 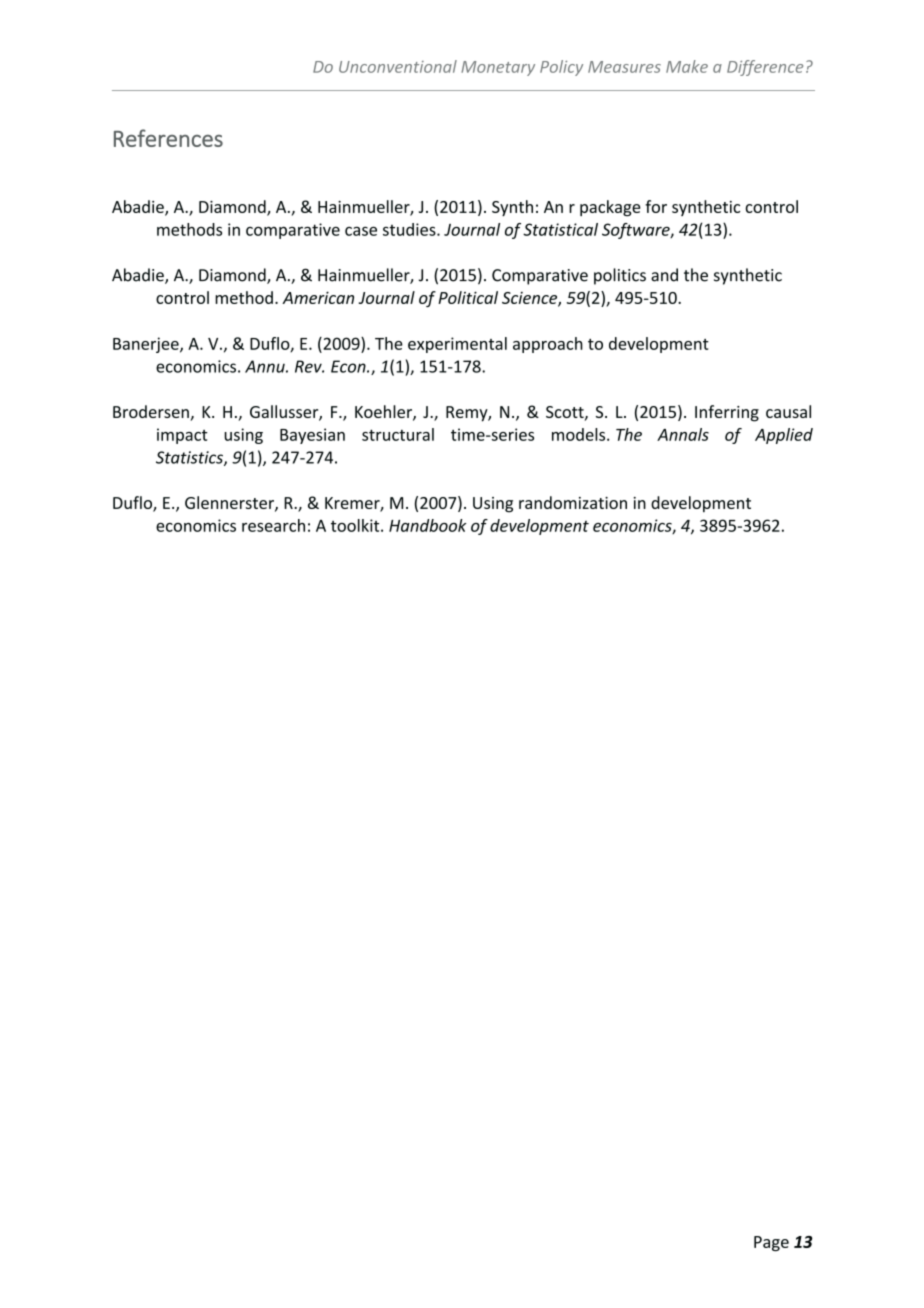 I want to click on Bayesian, so click(x=312, y=436).
